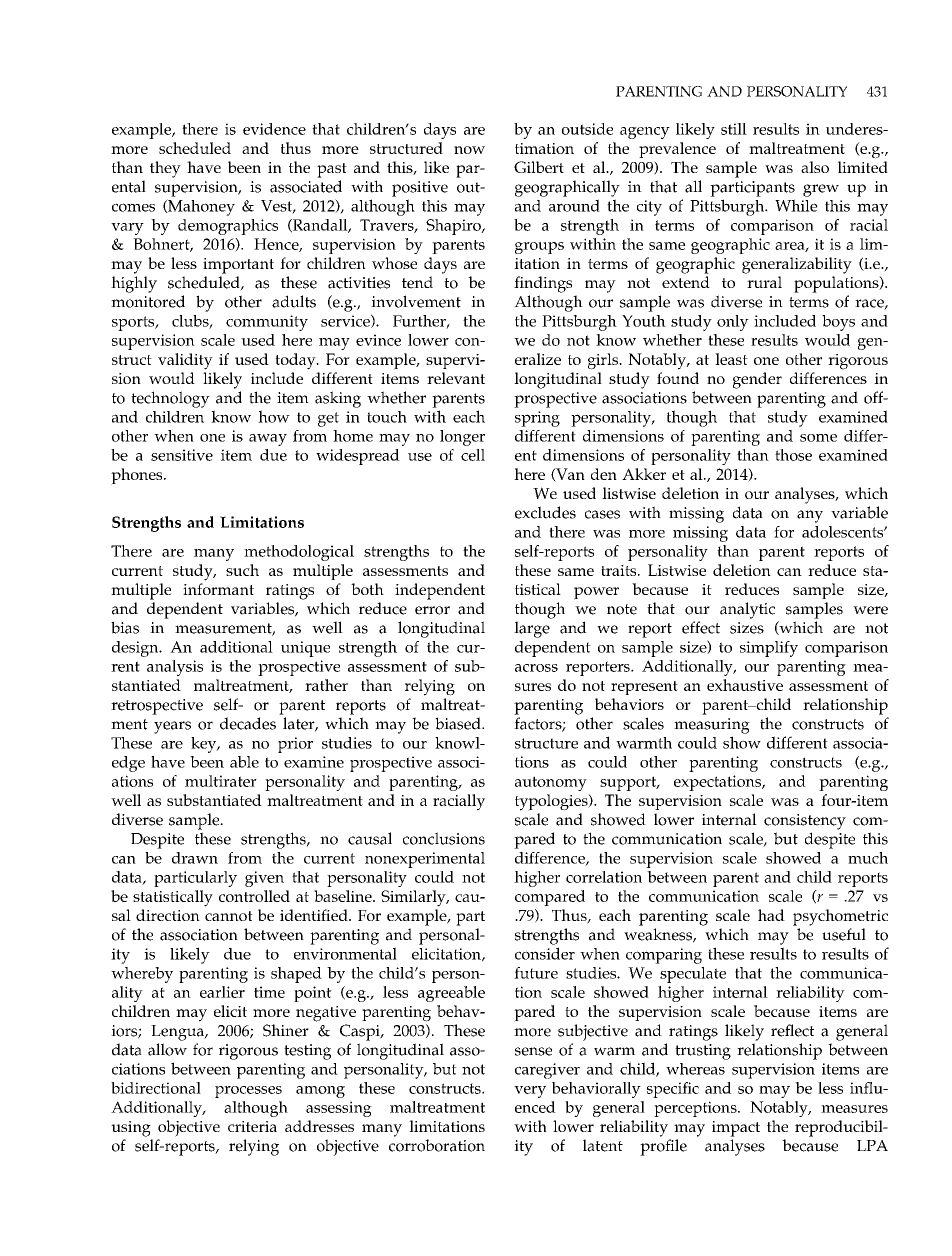 The width and height of the screenshot is (952, 1256). Describe the element at coordinates (195, 858) in the screenshot. I see `drawn` at that location.
